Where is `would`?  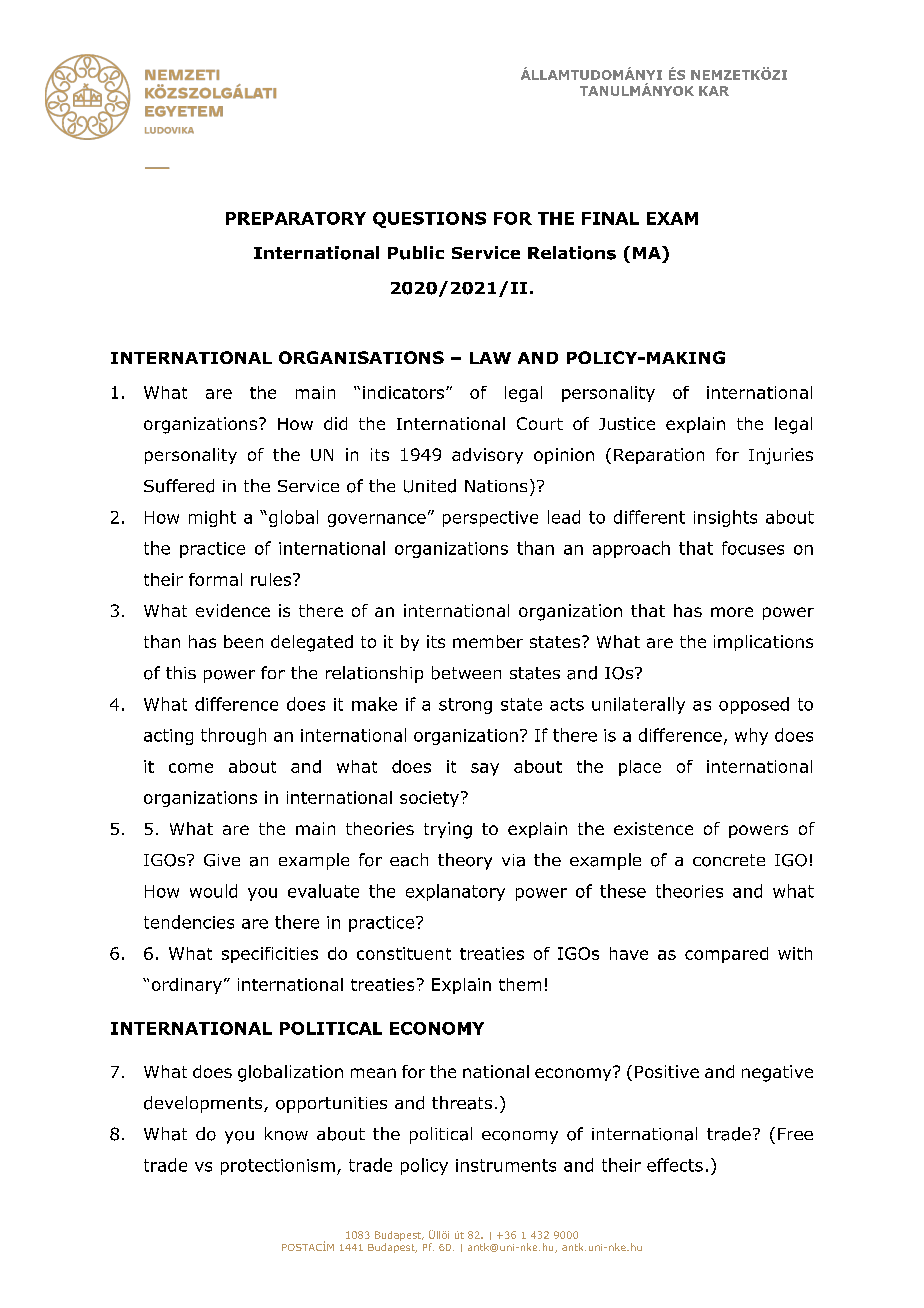
would is located at coordinates (213, 891).
